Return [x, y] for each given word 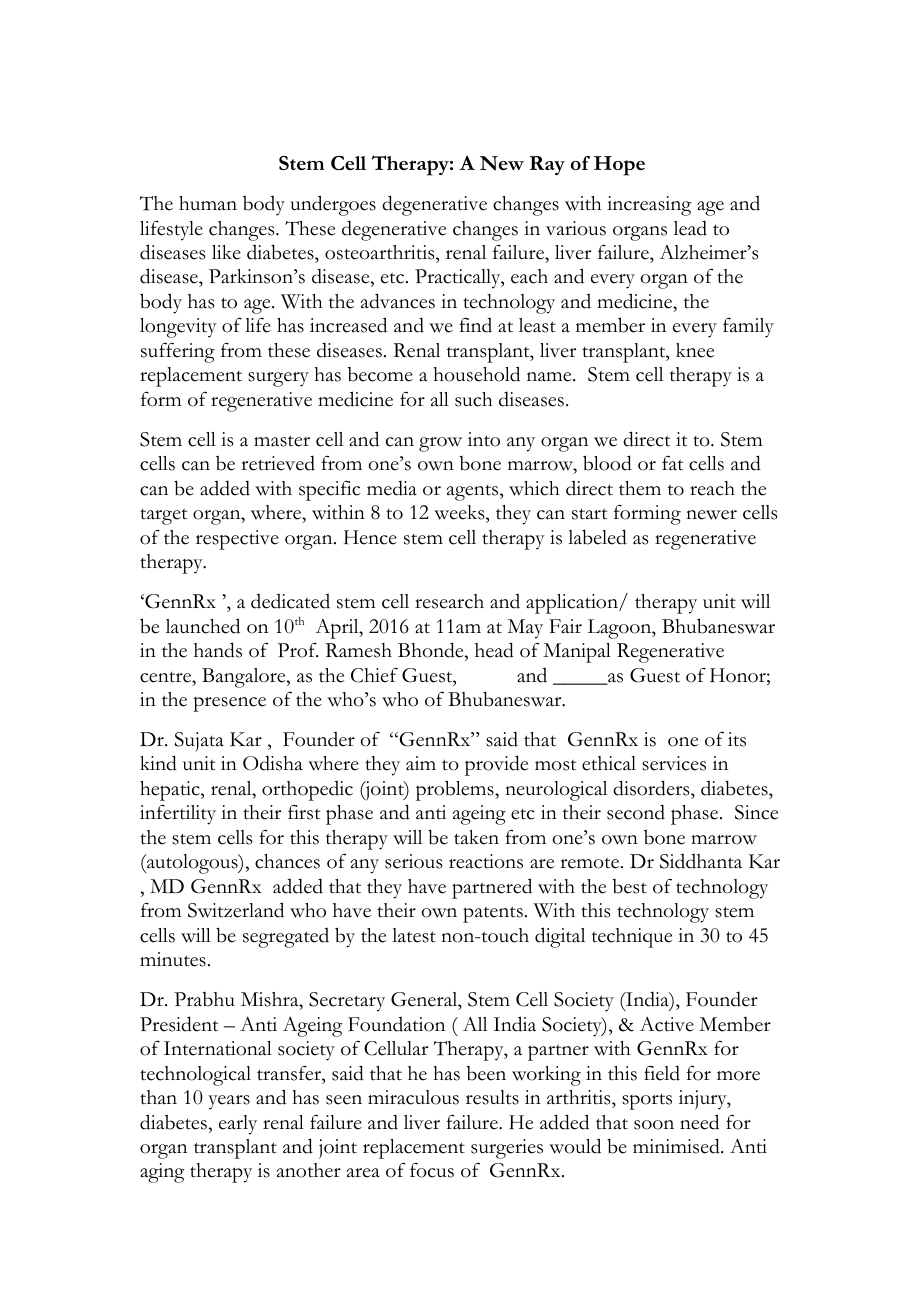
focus [432, 1170]
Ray [547, 165]
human [208, 203]
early [238, 1125]
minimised [677, 1146]
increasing [649, 206]
